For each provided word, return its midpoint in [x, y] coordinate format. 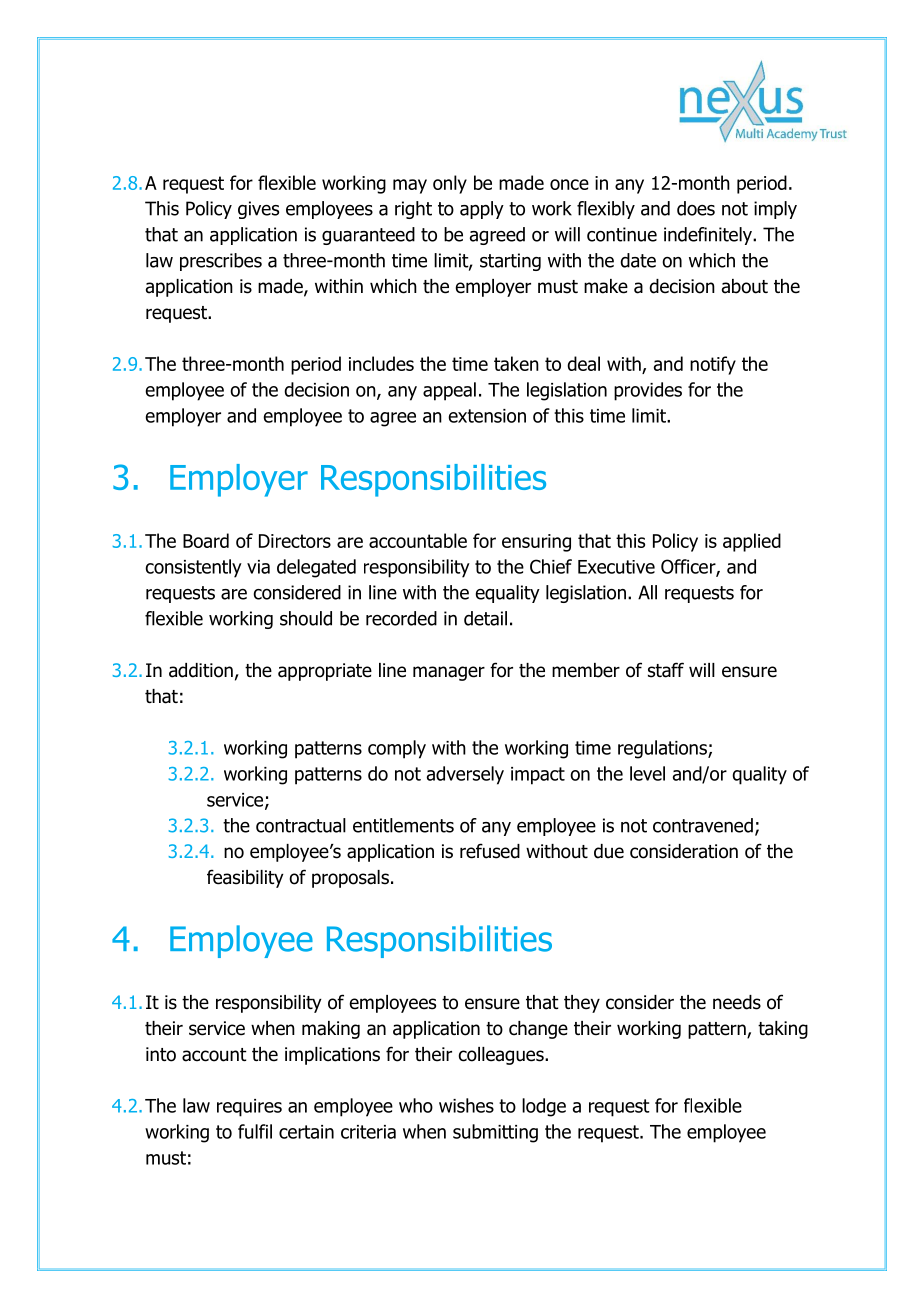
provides [648, 391]
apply [482, 210]
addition [201, 670]
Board [206, 540]
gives [258, 210]
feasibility [245, 878]
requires [249, 1108]
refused [490, 851]
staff [666, 670]
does [696, 208]
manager [449, 673]
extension [487, 416]
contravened [703, 825]
